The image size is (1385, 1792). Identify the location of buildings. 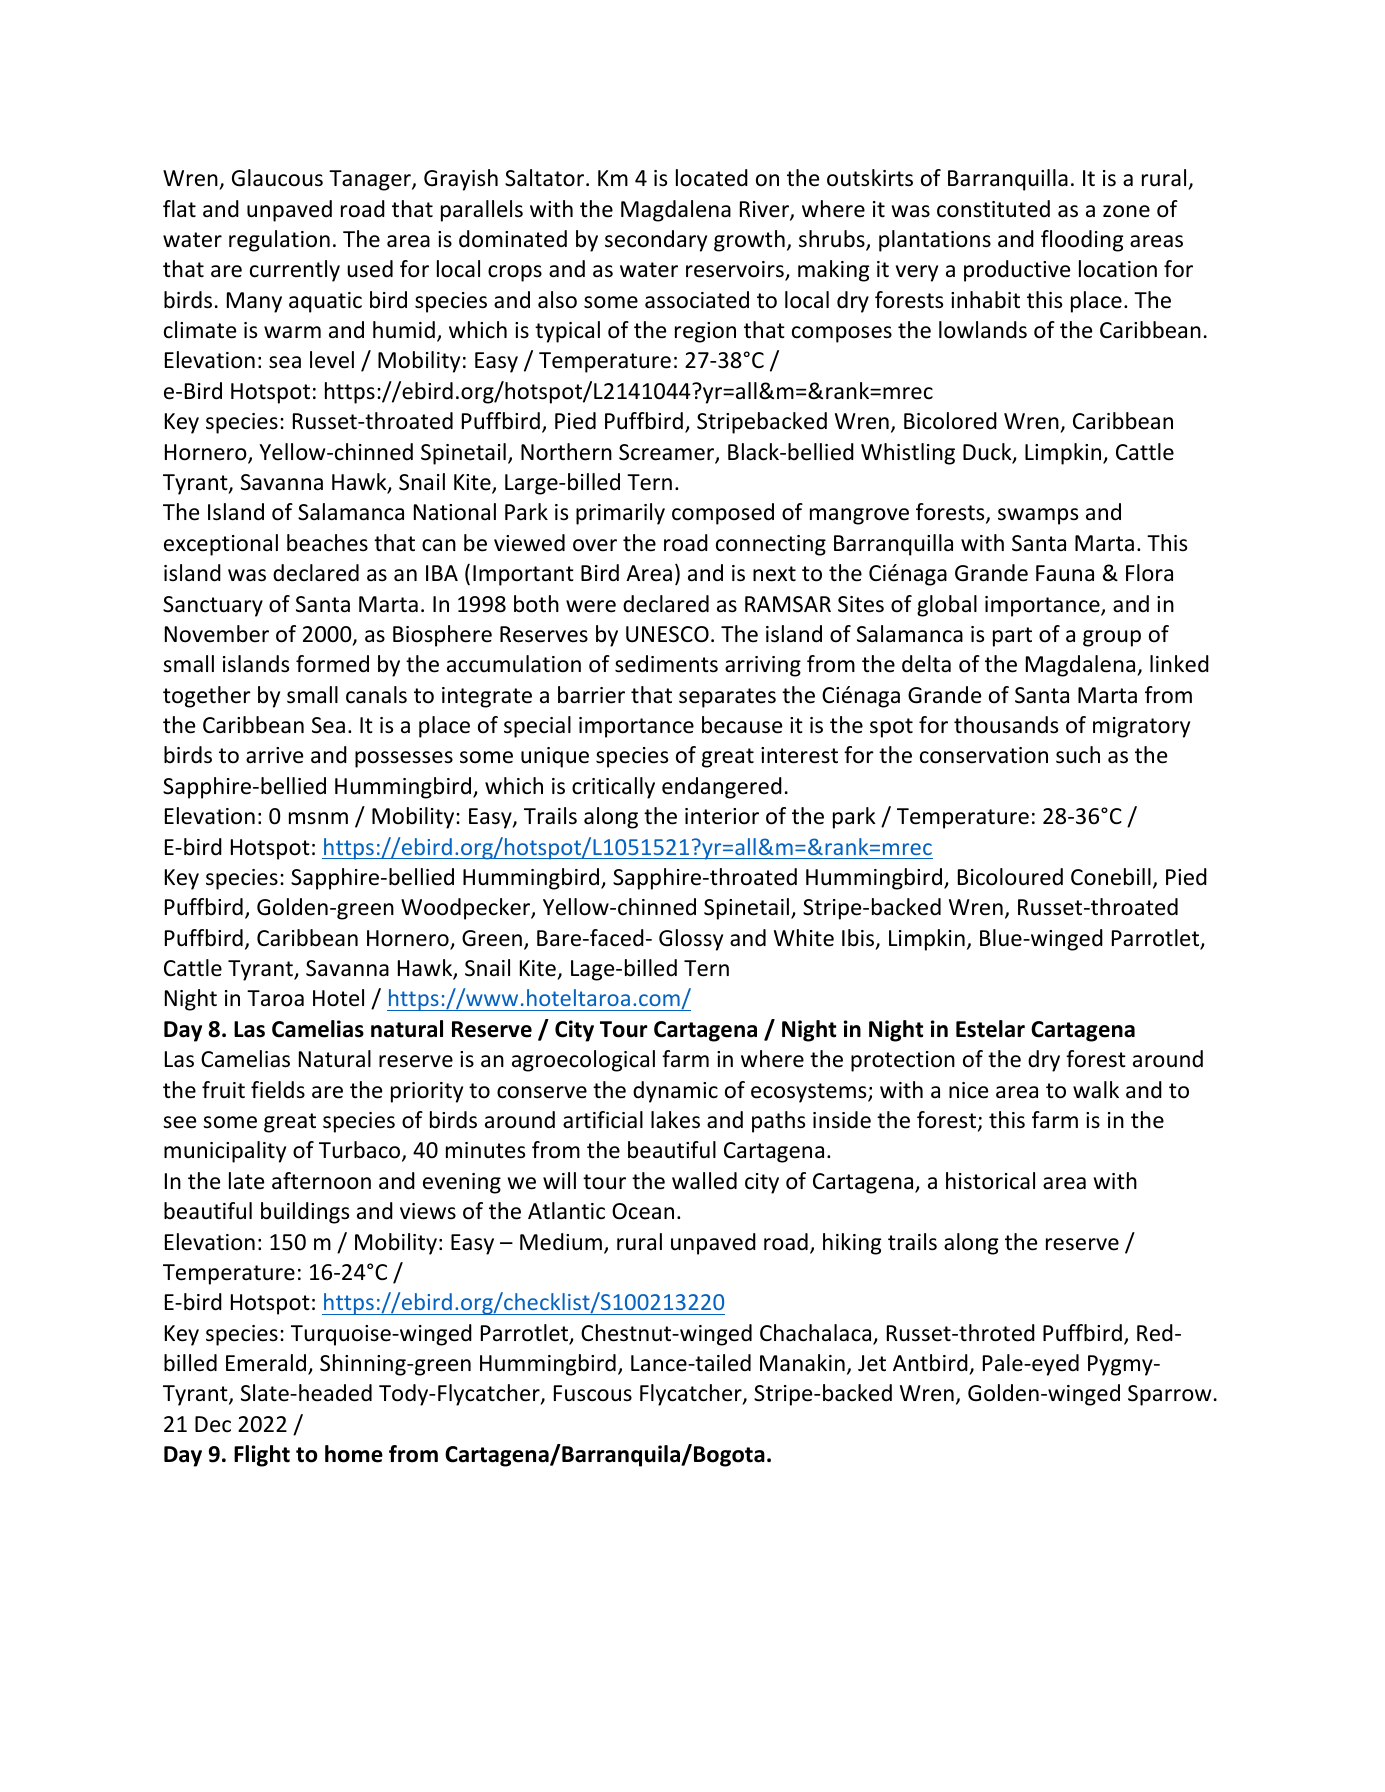
(305, 1213).
